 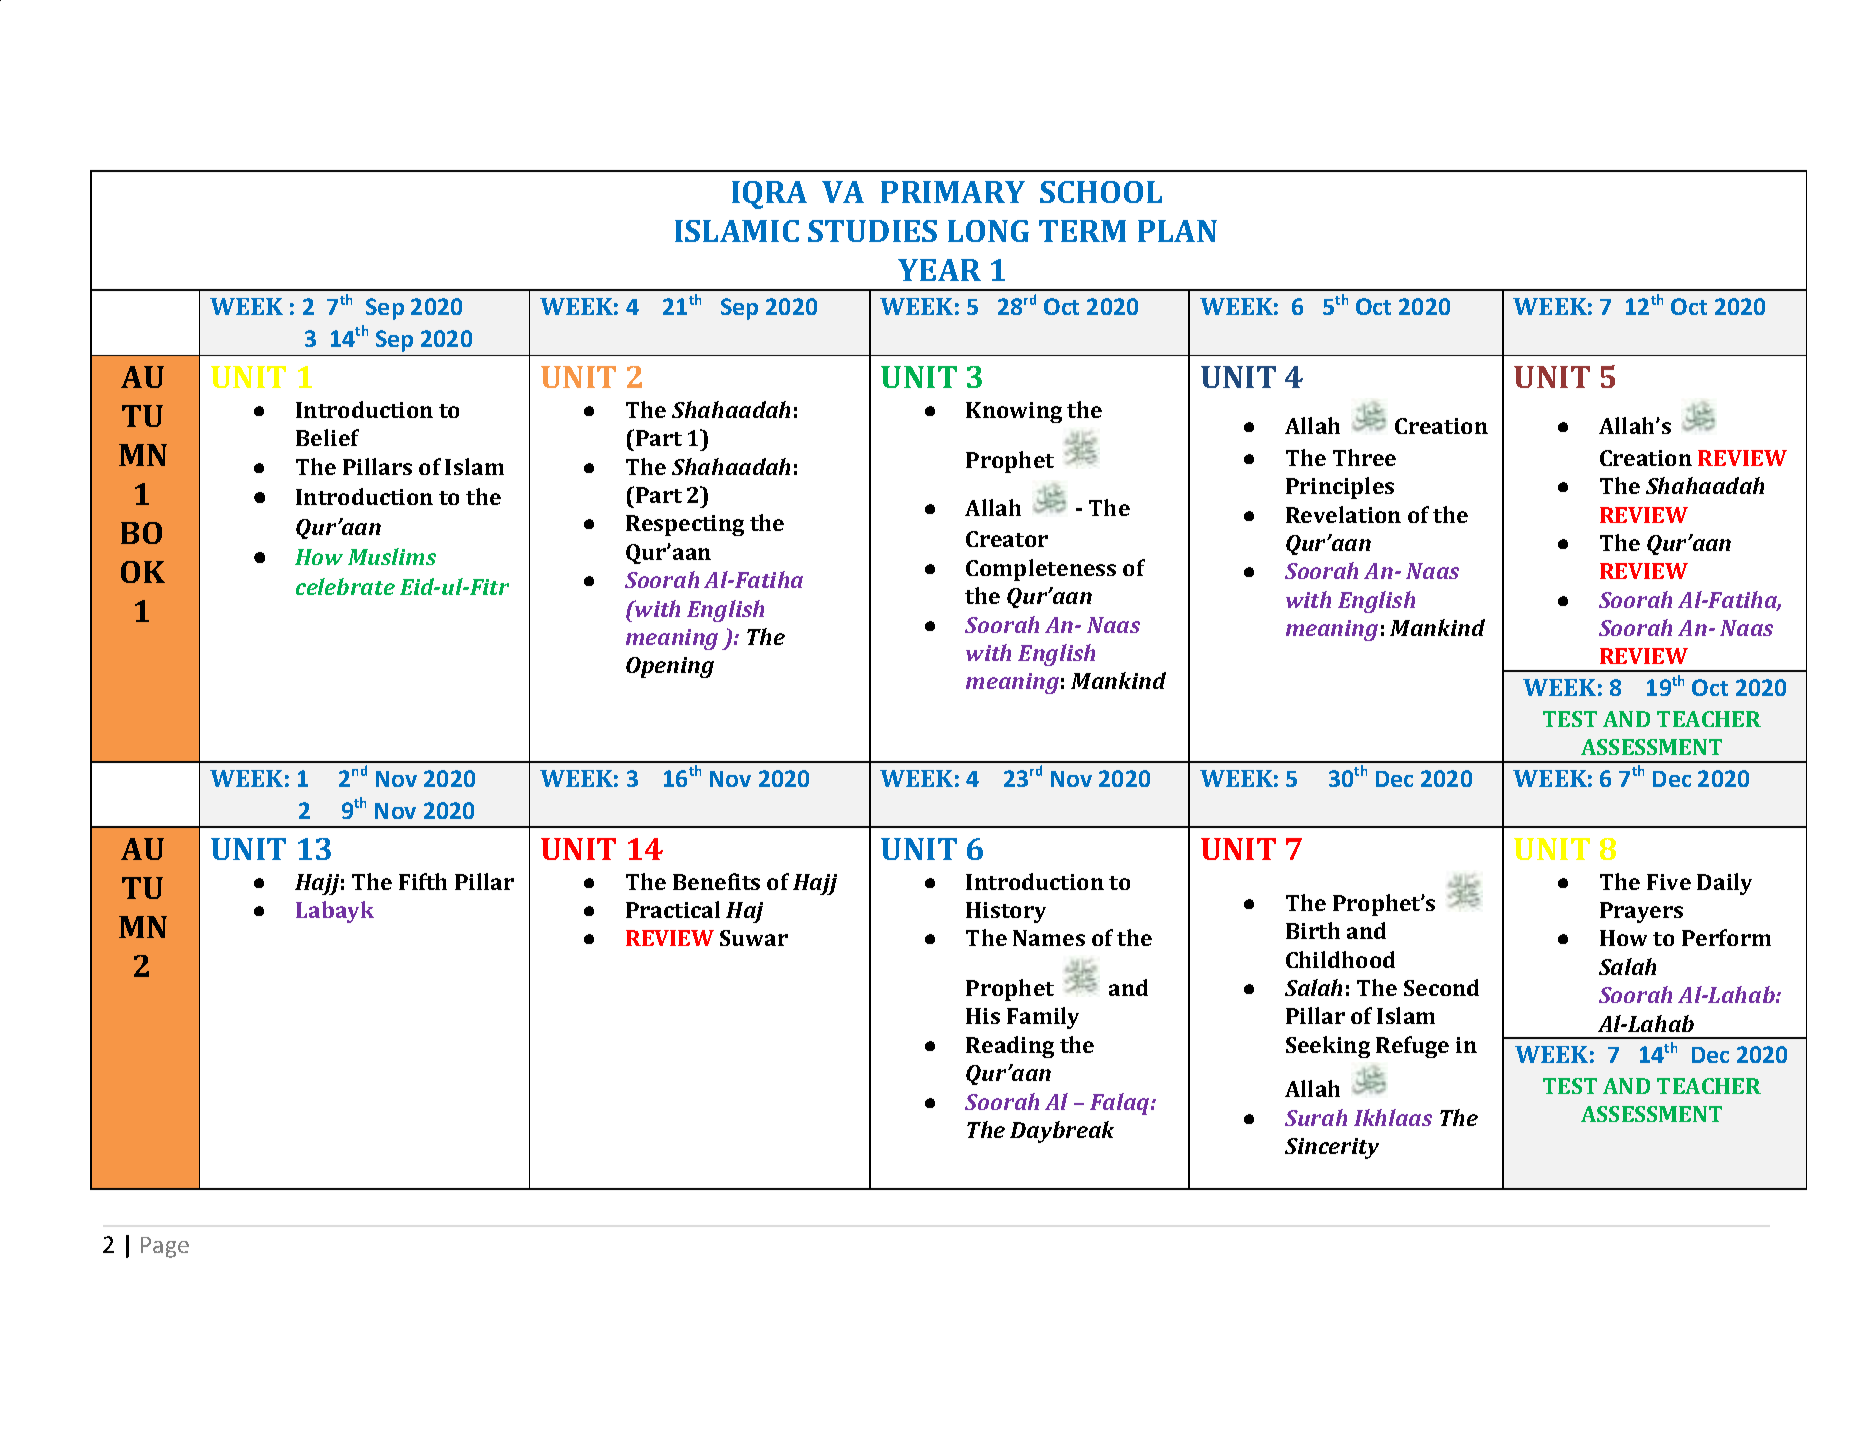 What do you see at coordinates (1343, 514) in the screenshot?
I see `Revelation` at bounding box center [1343, 514].
